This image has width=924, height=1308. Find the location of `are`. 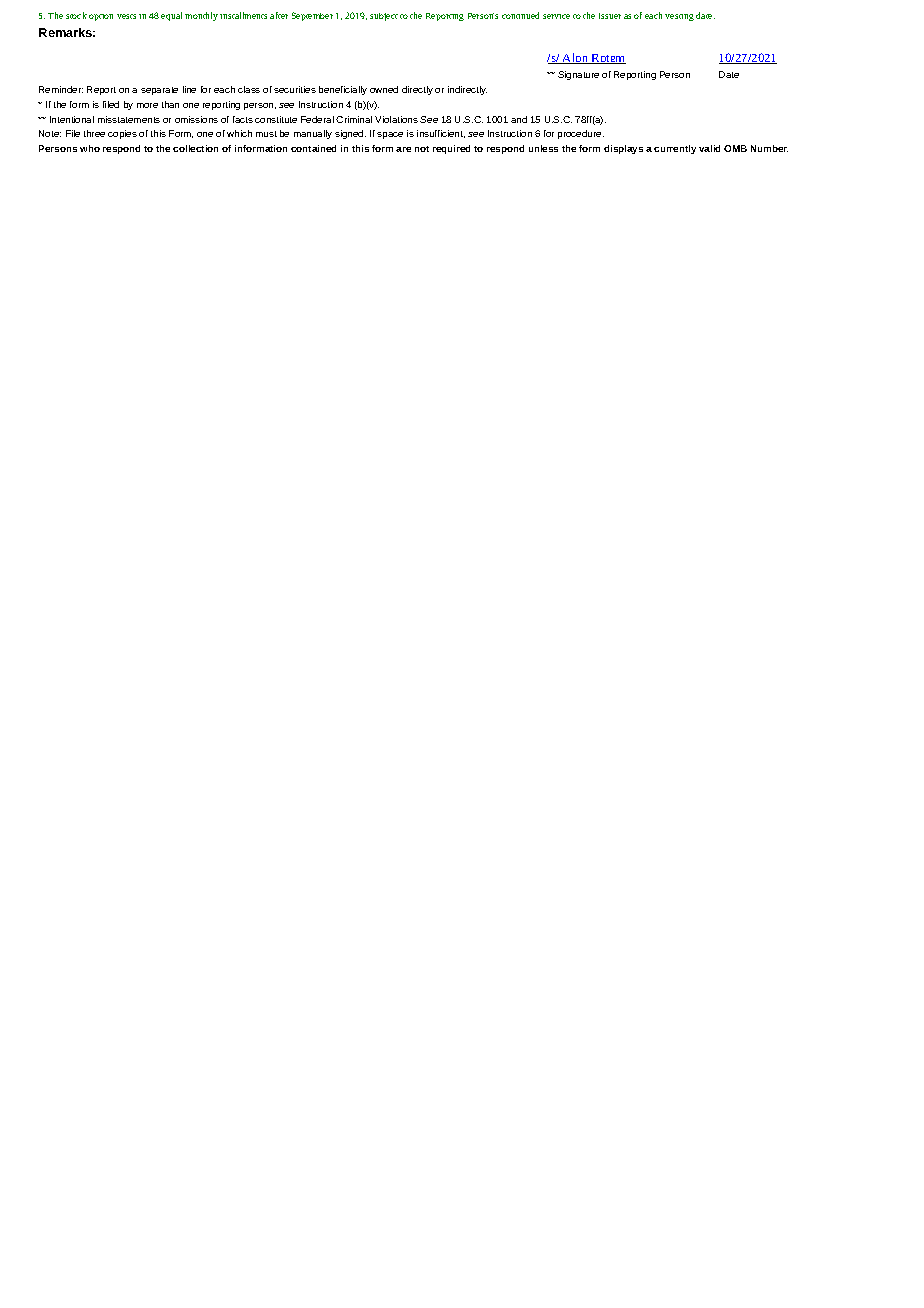

are is located at coordinates (403, 149).
